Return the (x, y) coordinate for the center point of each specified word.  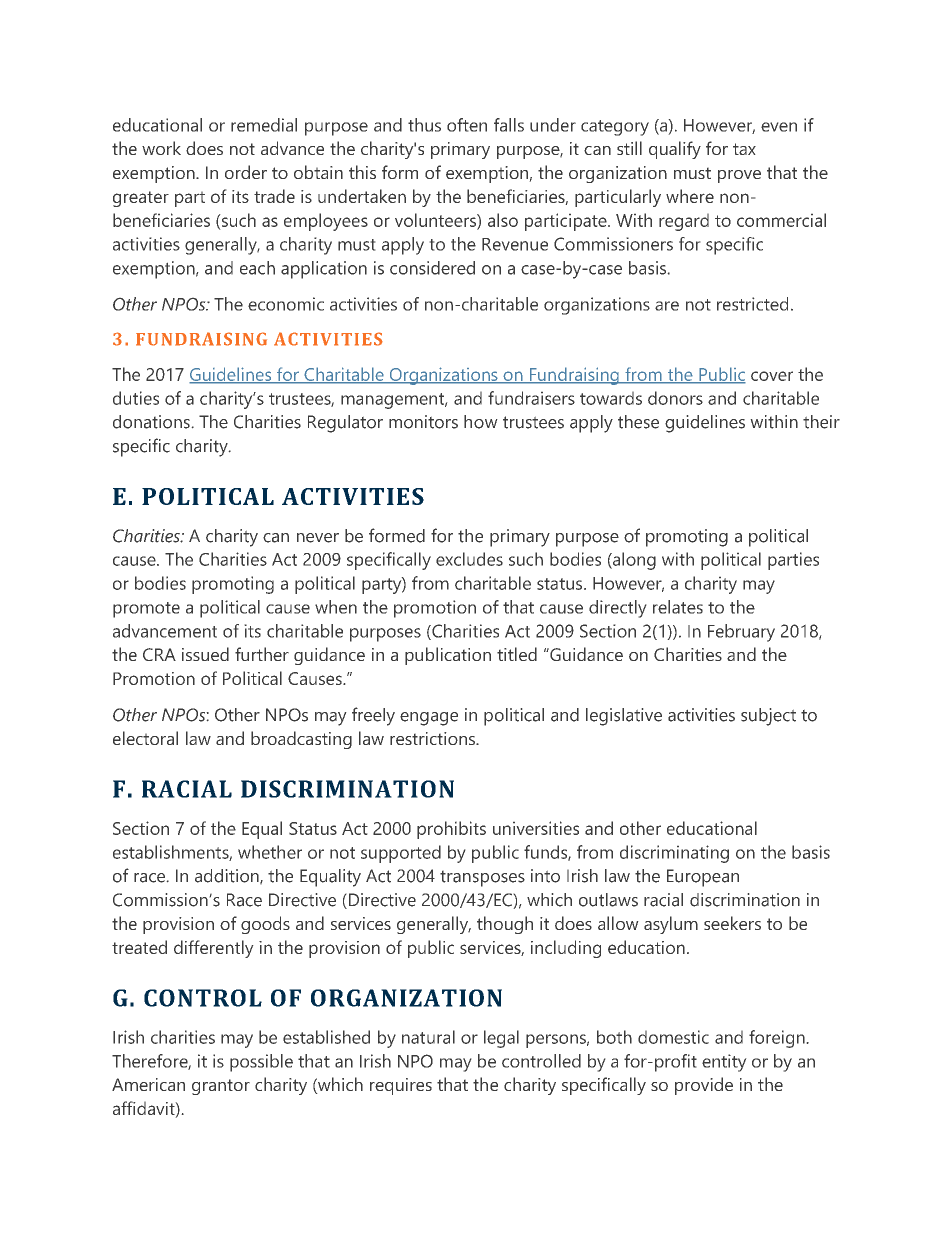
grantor (221, 1087)
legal (501, 1039)
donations (152, 422)
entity (724, 1063)
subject (768, 717)
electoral (145, 738)
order (246, 172)
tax (744, 149)
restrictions (433, 738)
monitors (423, 422)
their (821, 422)
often (467, 125)
